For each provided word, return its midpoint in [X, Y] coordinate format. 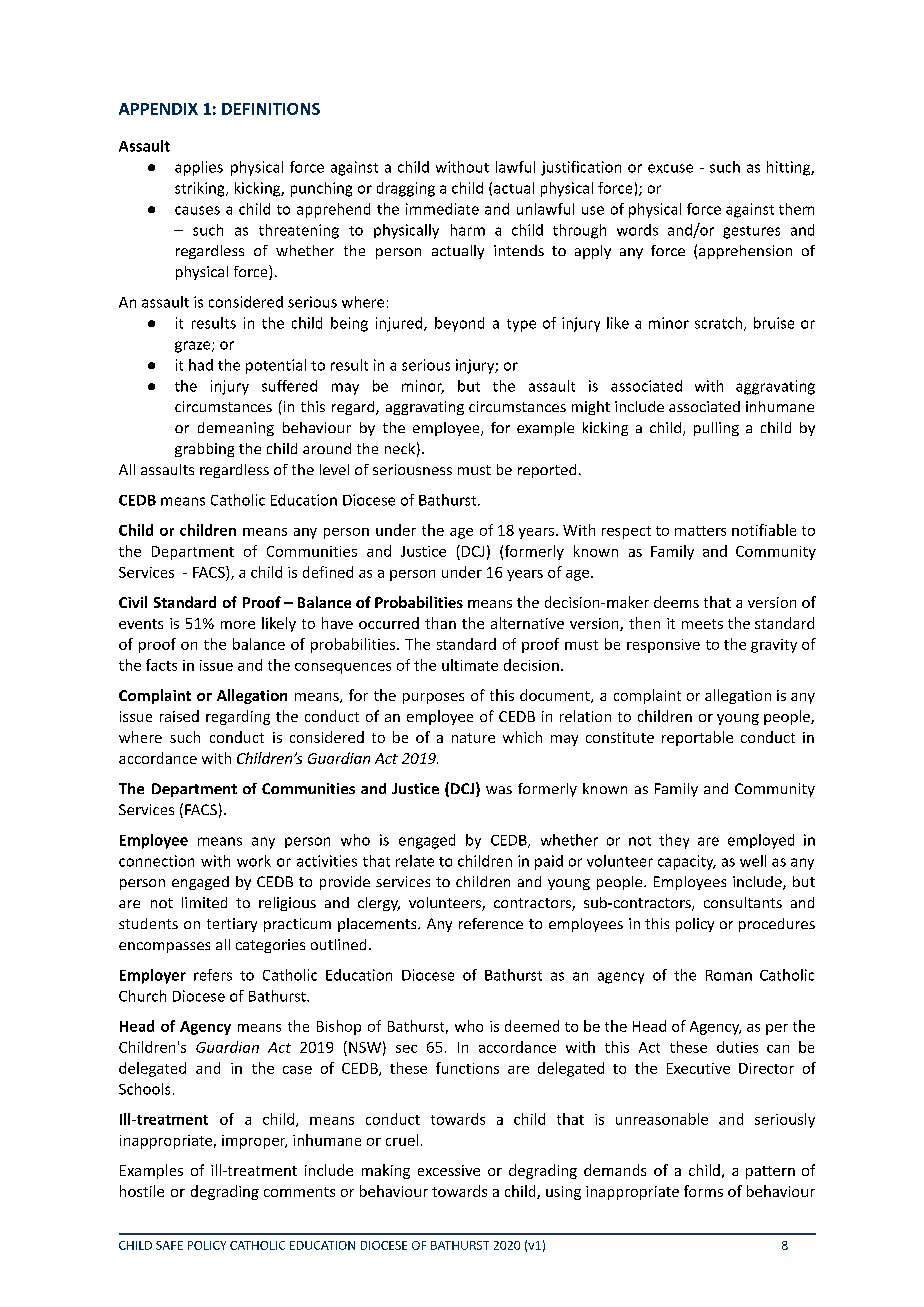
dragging [406, 189]
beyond [459, 324]
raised [179, 716]
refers [213, 975]
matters [700, 531]
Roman [729, 975]
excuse [670, 168]
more [238, 625]
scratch [718, 323]
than [440, 623]
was [499, 790]
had [201, 365]
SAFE [169, 1245]
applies [199, 168]
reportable [697, 738]
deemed [532, 1026]
